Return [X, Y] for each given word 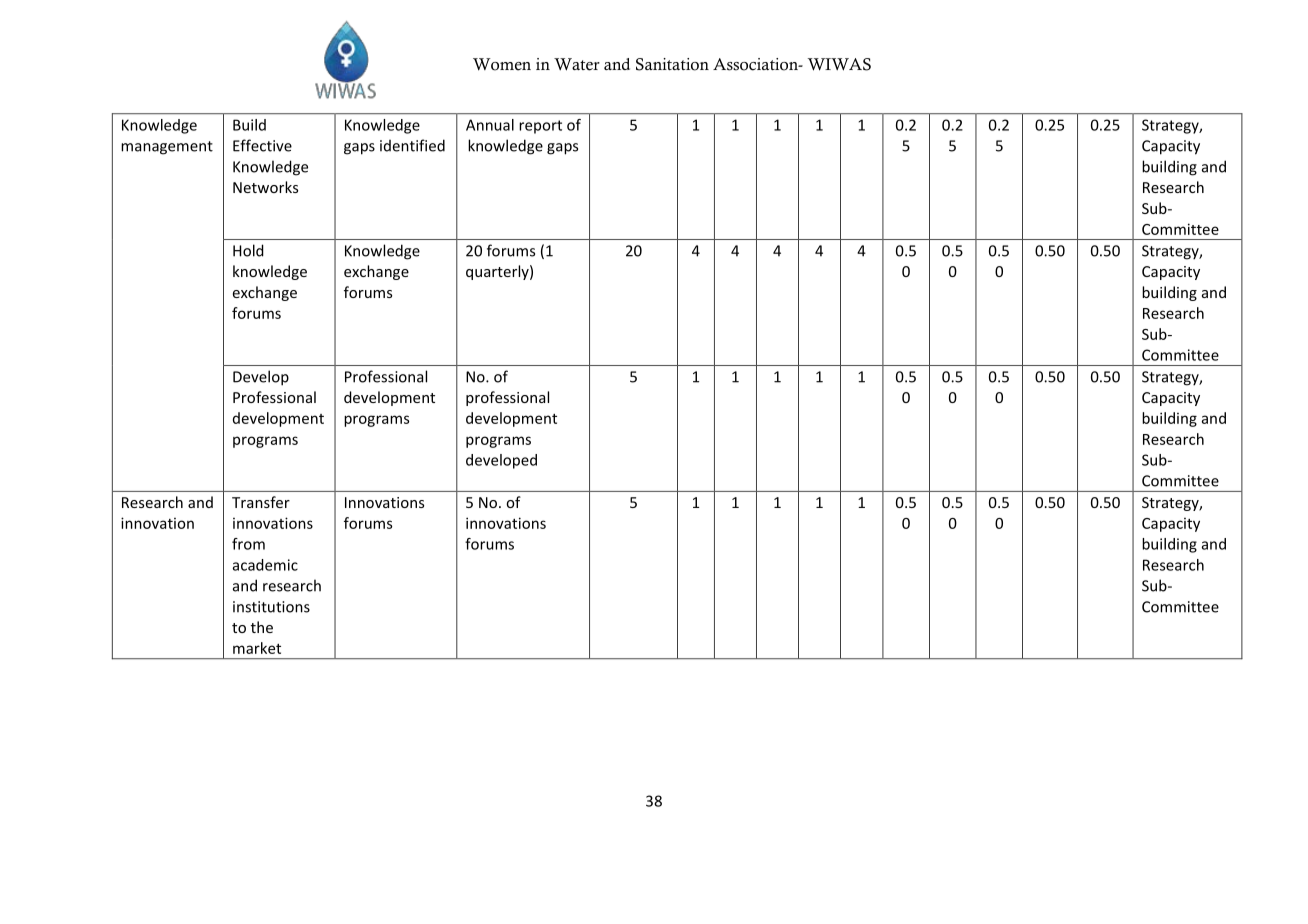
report [540, 127]
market [257, 648]
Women [502, 64]
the [262, 627]
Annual [490, 125]
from [248, 544]
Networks [265, 187]
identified [412, 145]
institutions [271, 607]
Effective [262, 145]
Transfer [261, 502]
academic [265, 565]
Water [577, 64]
